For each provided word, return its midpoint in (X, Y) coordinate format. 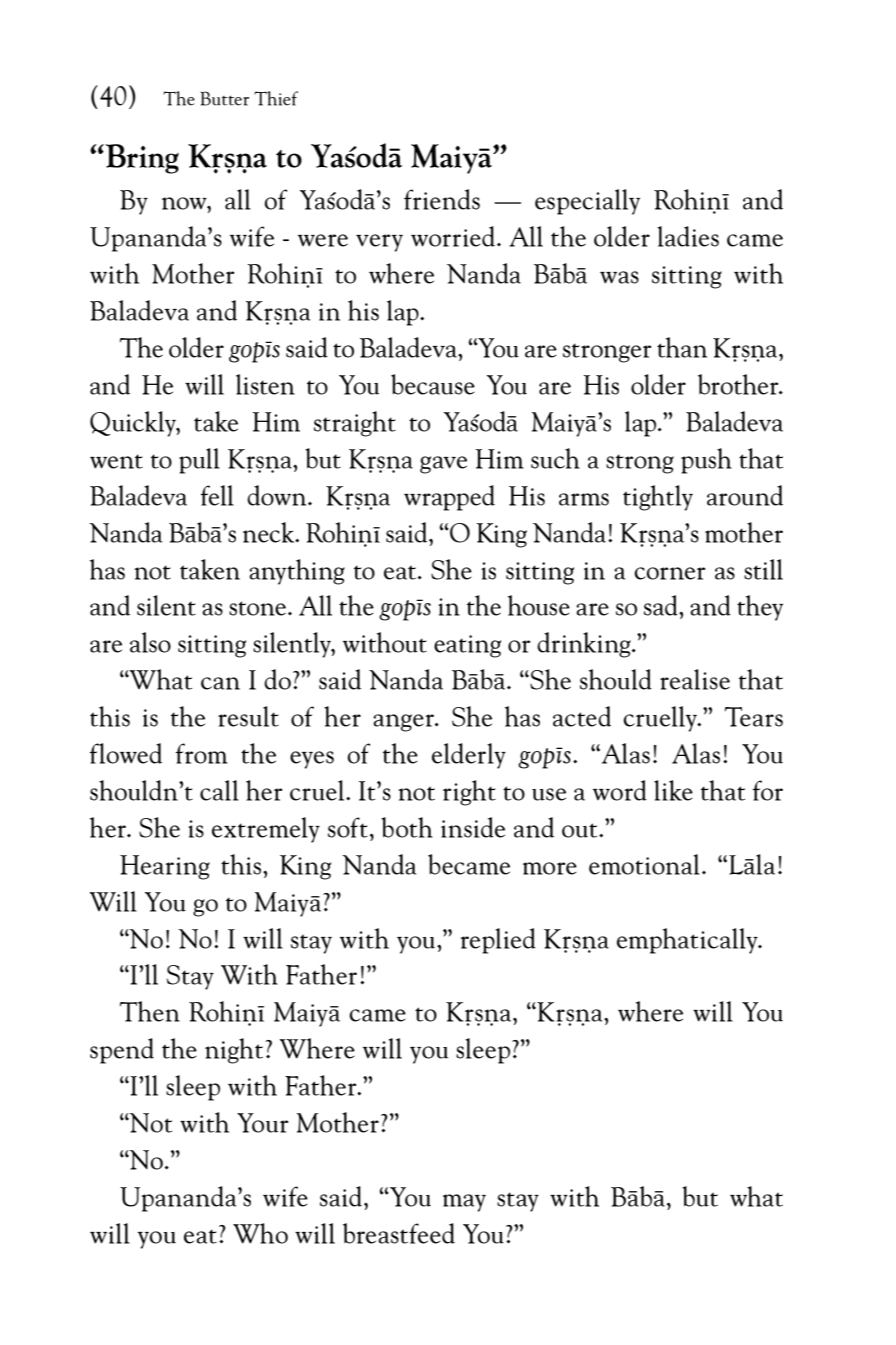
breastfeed (399, 1233)
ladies (688, 236)
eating (467, 646)
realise (695, 679)
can (220, 683)
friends (442, 199)
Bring (141, 159)
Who (260, 1233)
